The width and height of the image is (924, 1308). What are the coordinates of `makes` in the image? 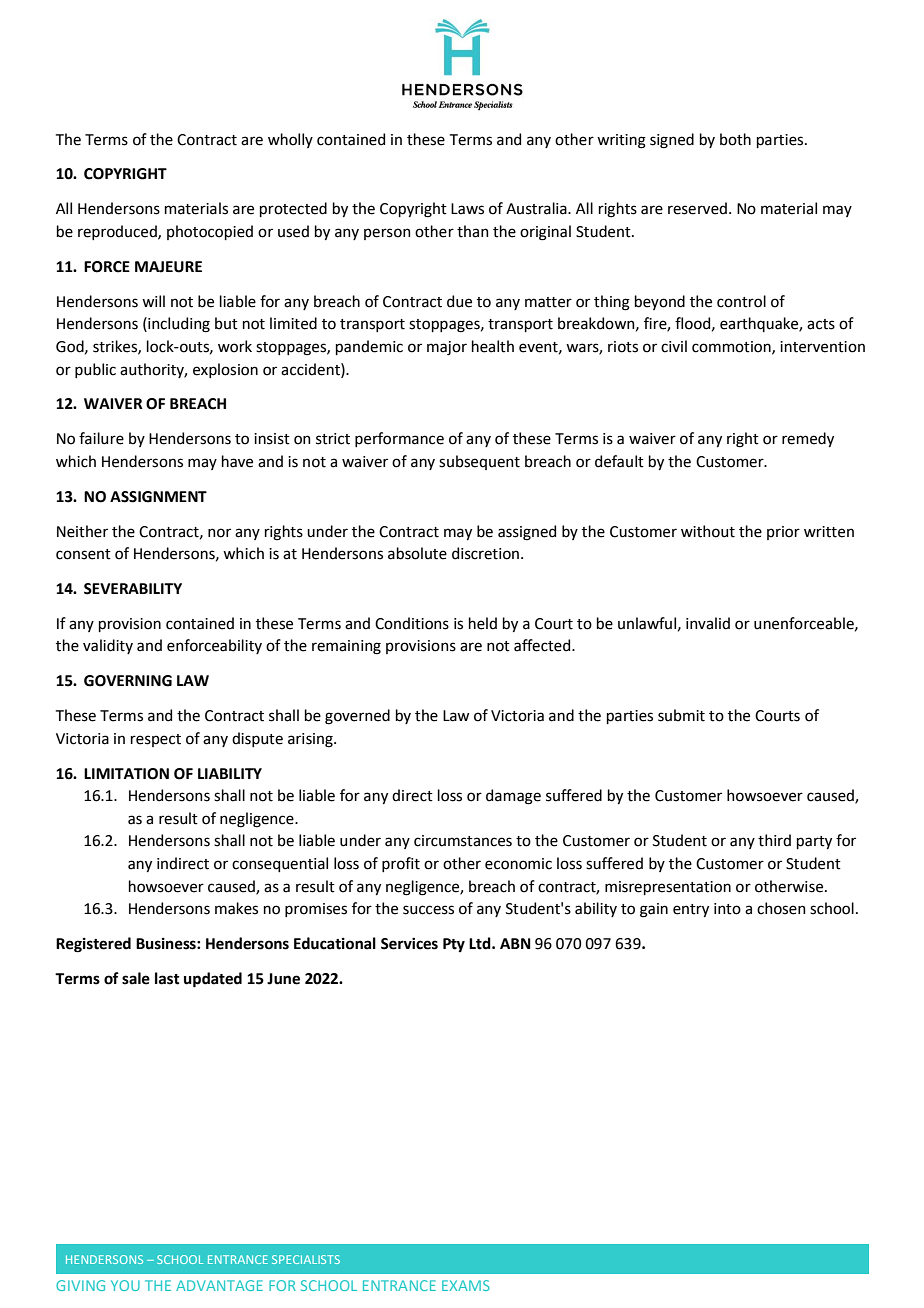 It's located at (236, 908).
